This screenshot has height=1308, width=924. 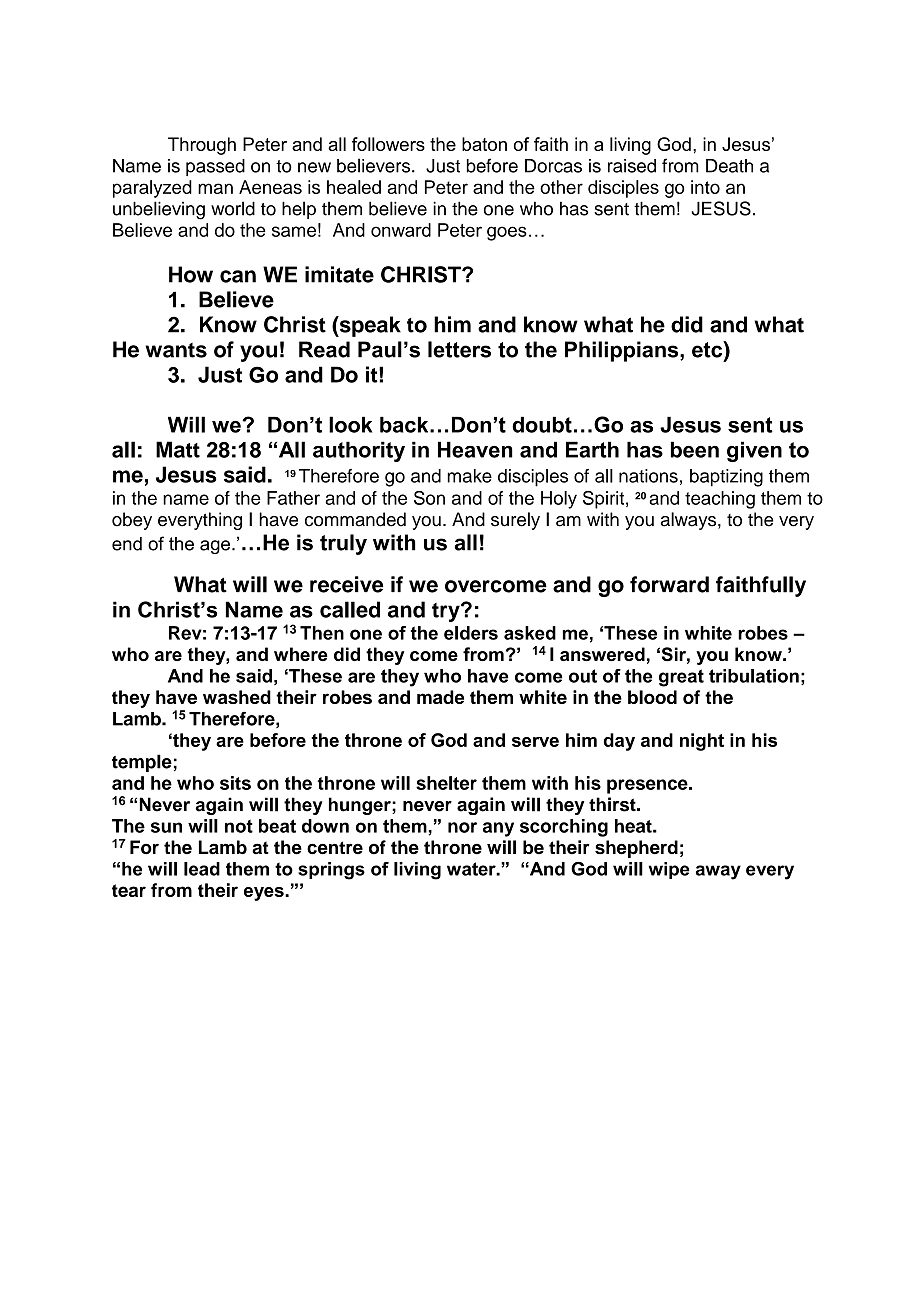 I want to click on blood, so click(x=652, y=697).
